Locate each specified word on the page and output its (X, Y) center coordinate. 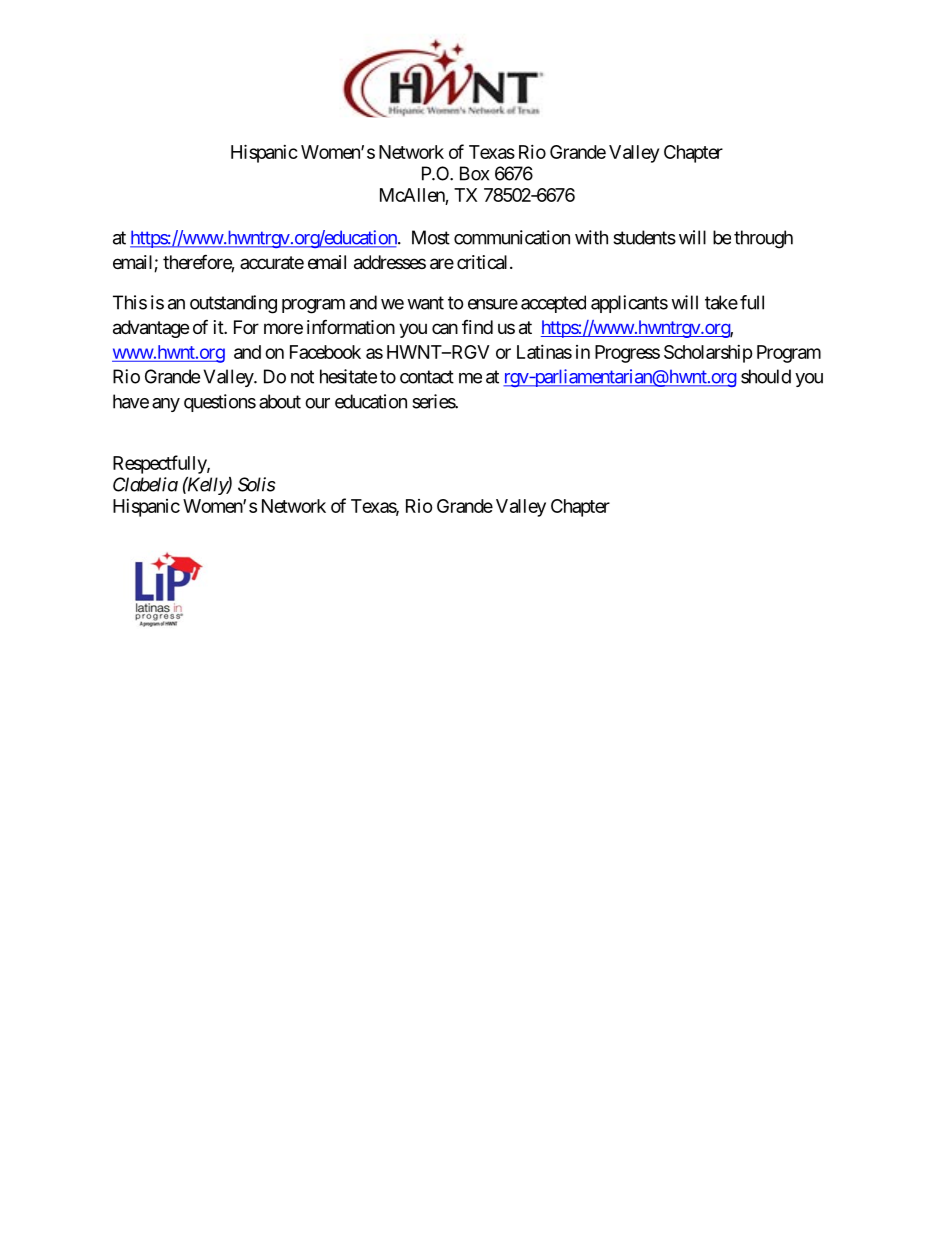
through (763, 239)
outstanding (233, 304)
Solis (256, 484)
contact (427, 377)
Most (431, 237)
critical (484, 262)
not (302, 377)
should (766, 376)
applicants (629, 304)
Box (474, 173)
